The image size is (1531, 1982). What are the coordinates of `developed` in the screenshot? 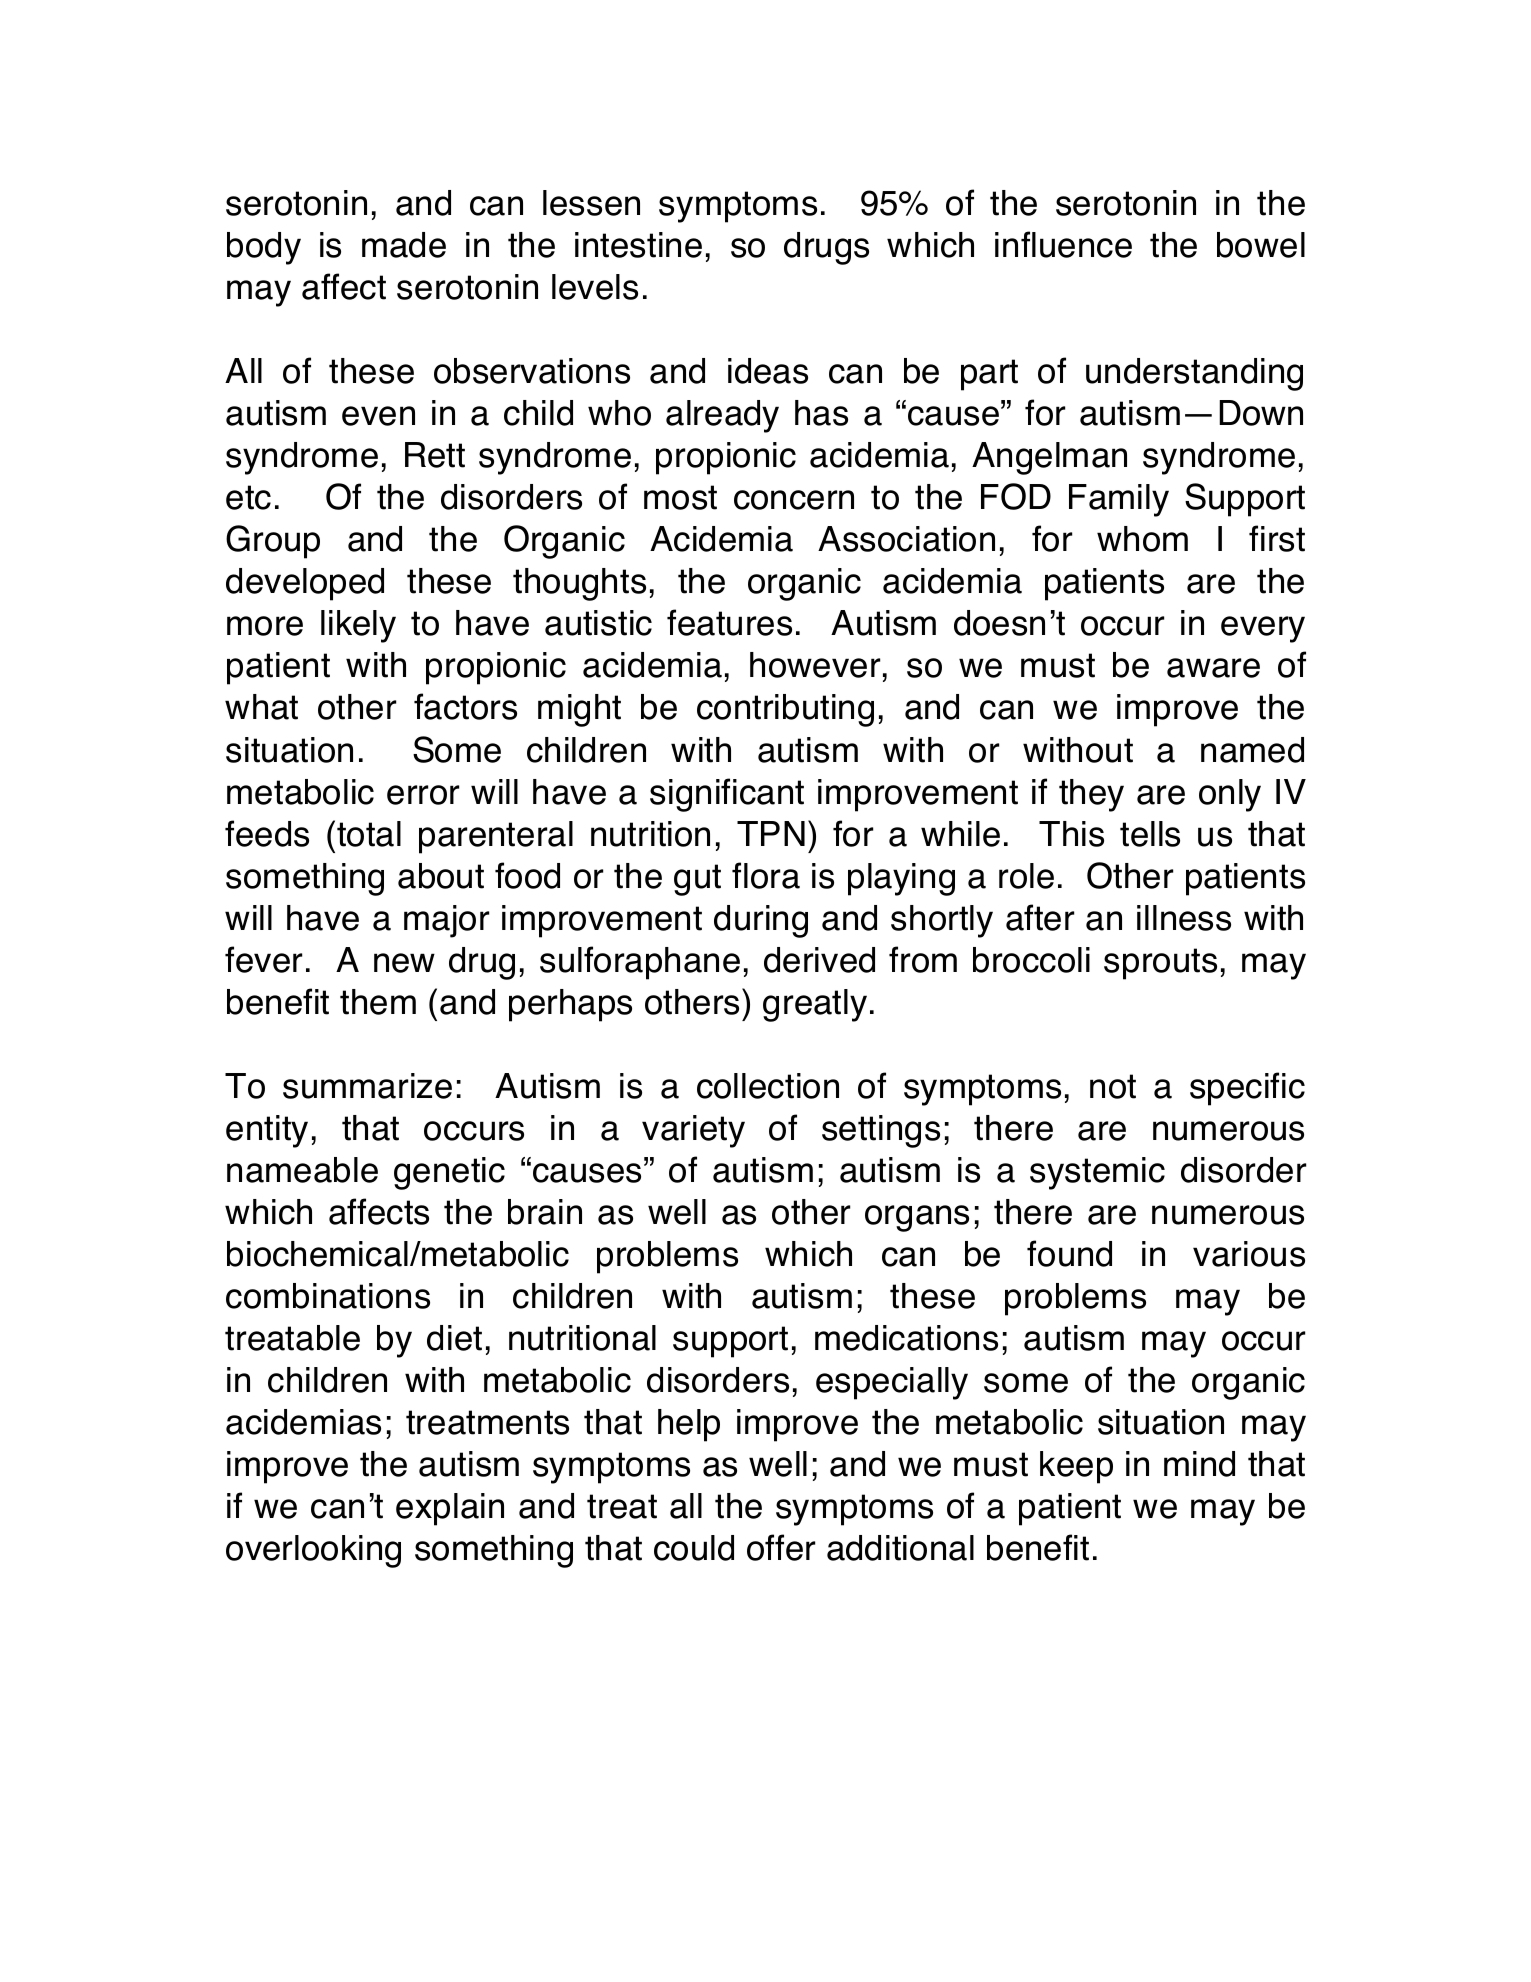 It's located at (305, 584).
